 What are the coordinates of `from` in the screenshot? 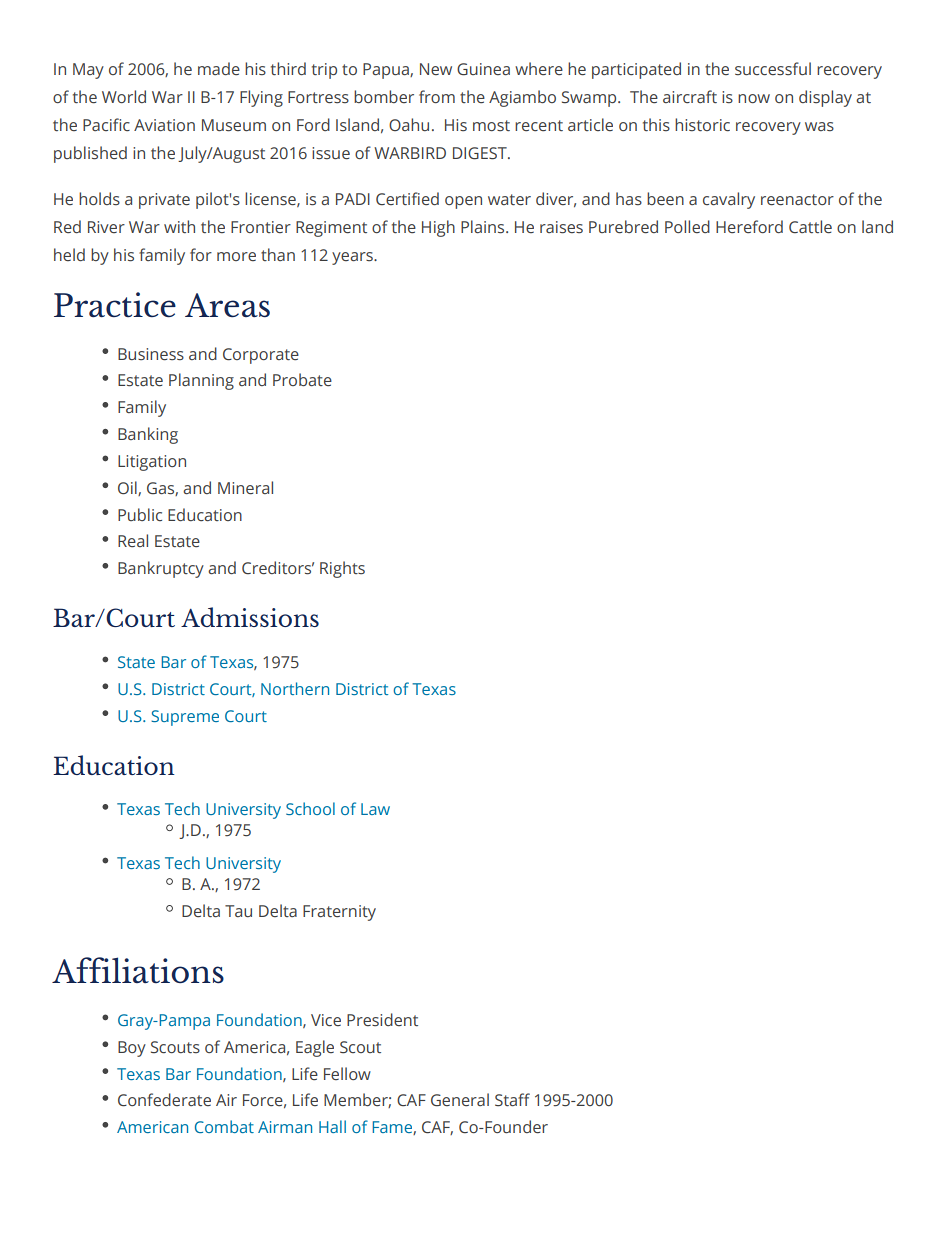 It's located at (437, 96).
